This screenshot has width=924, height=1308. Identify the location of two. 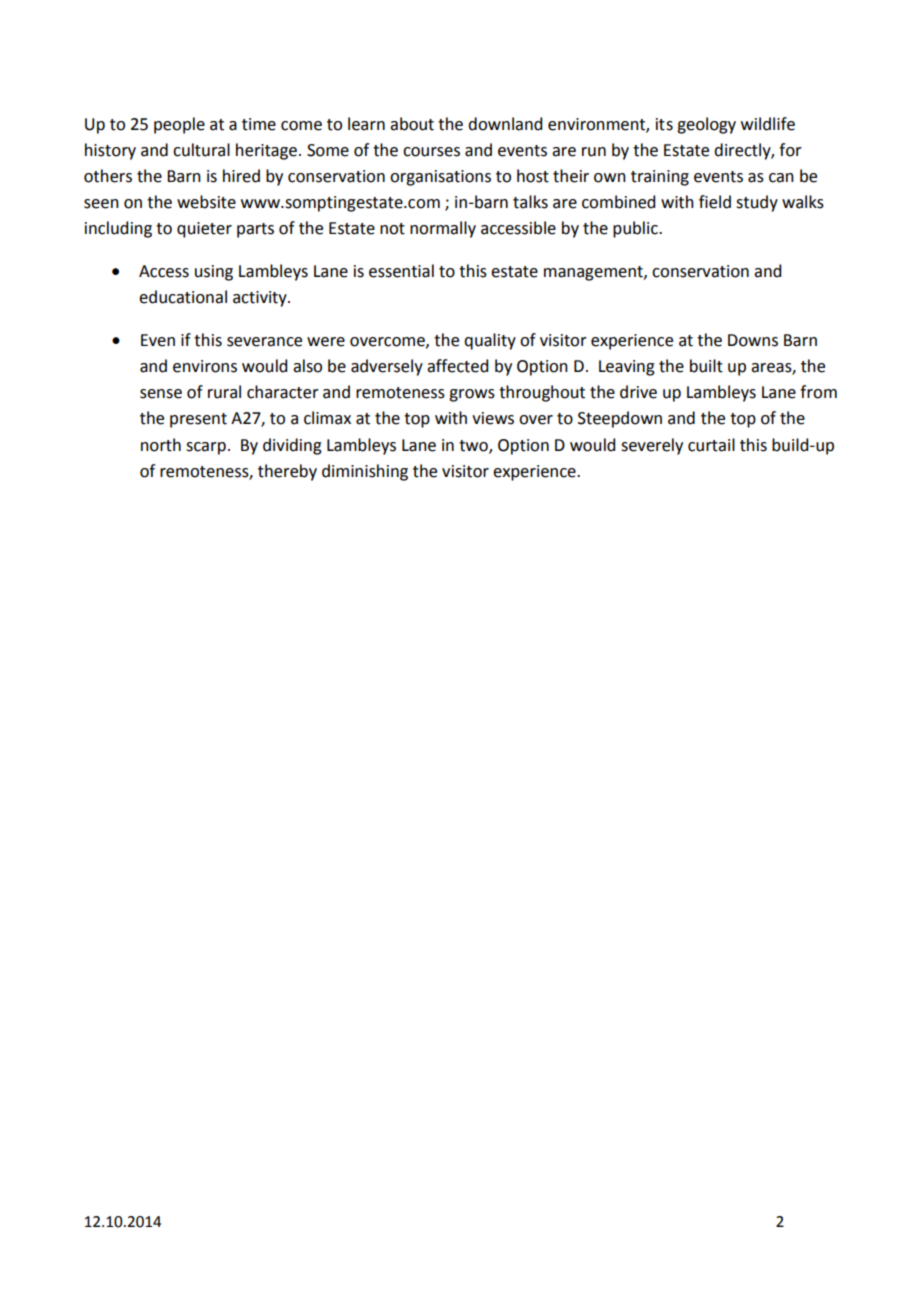
(474, 446).
